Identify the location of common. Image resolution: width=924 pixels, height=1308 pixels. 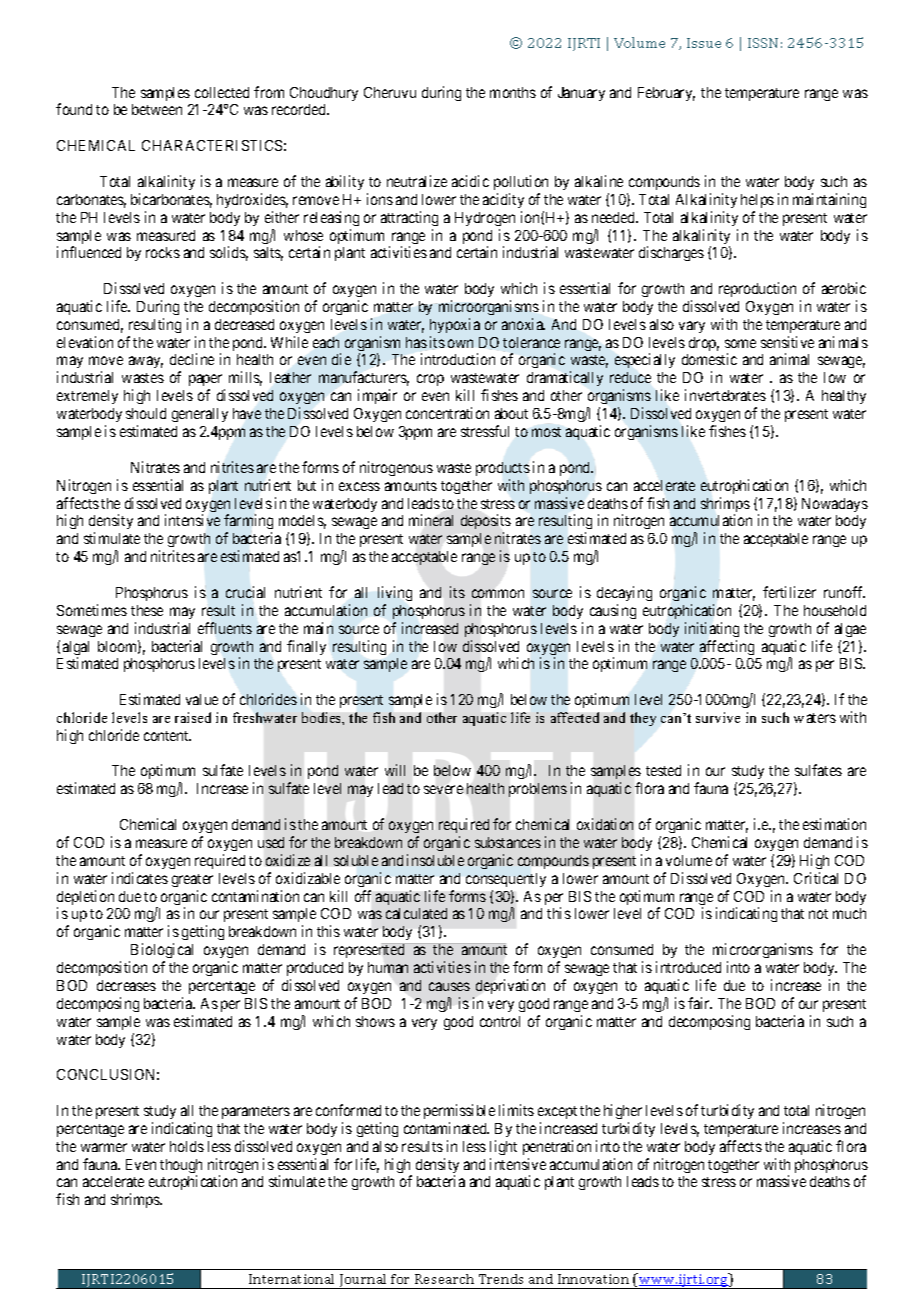
(498, 593).
